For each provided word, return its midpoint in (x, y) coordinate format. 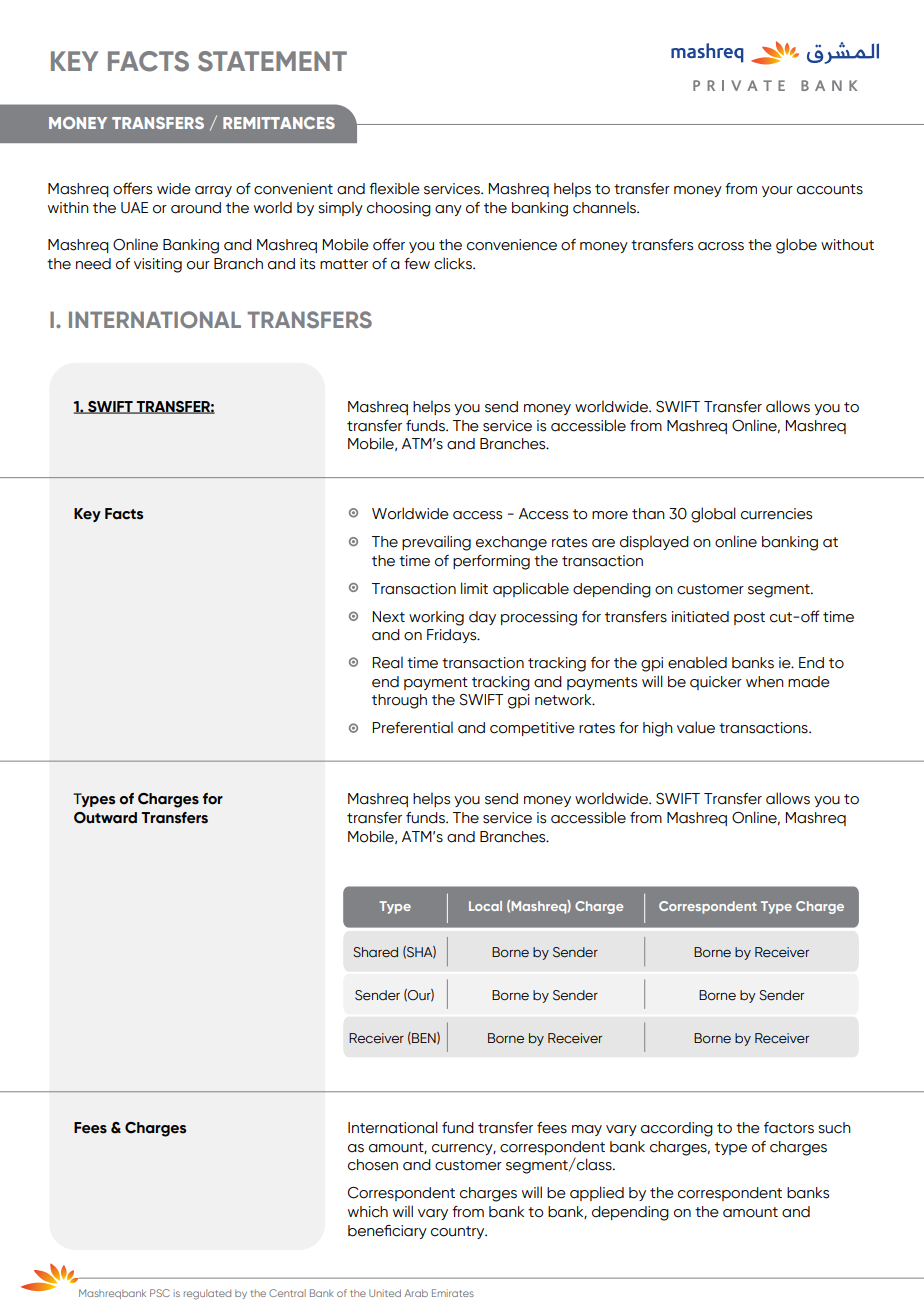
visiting (158, 265)
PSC (160, 1293)
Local (485, 906)
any (448, 210)
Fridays (453, 636)
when (765, 682)
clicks (454, 263)
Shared (375, 952)
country (459, 1232)
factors (789, 1128)
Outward (105, 818)
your (777, 191)
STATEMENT (272, 61)
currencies (776, 514)
